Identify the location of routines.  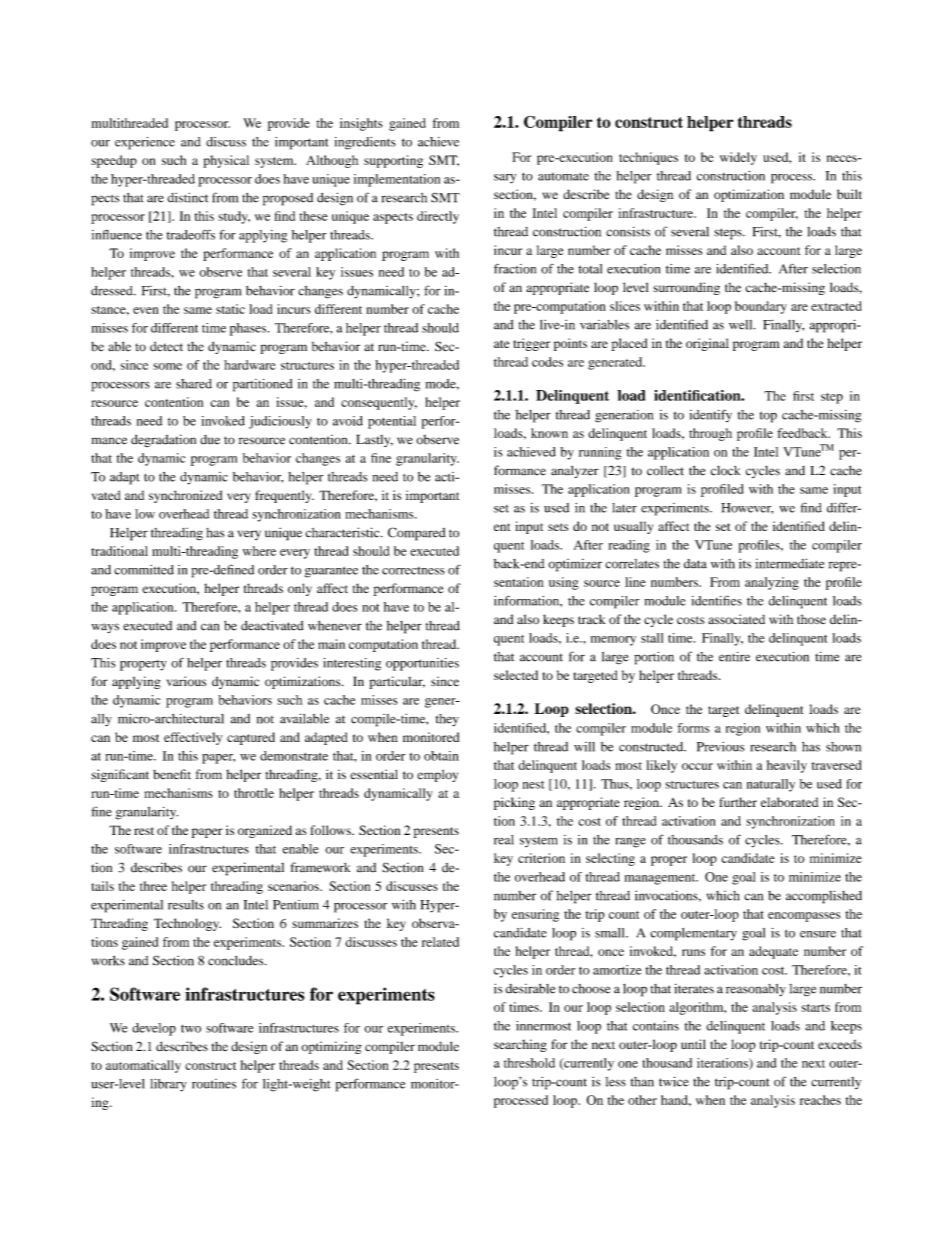
(214, 1084).
